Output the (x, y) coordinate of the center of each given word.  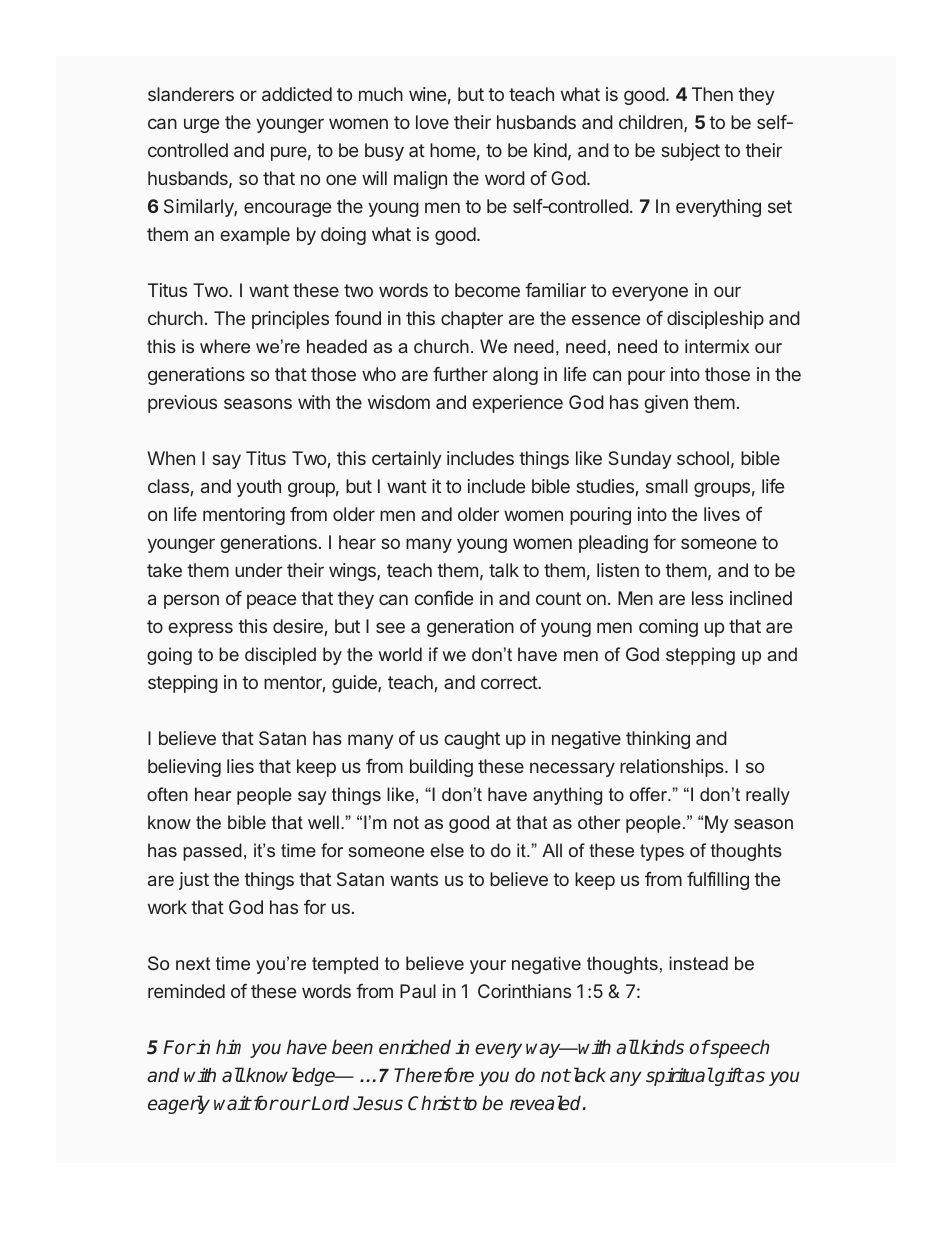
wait (232, 1103)
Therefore (434, 1075)
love (432, 122)
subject (690, 152)
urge (201, 125)
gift (728, 1077)
